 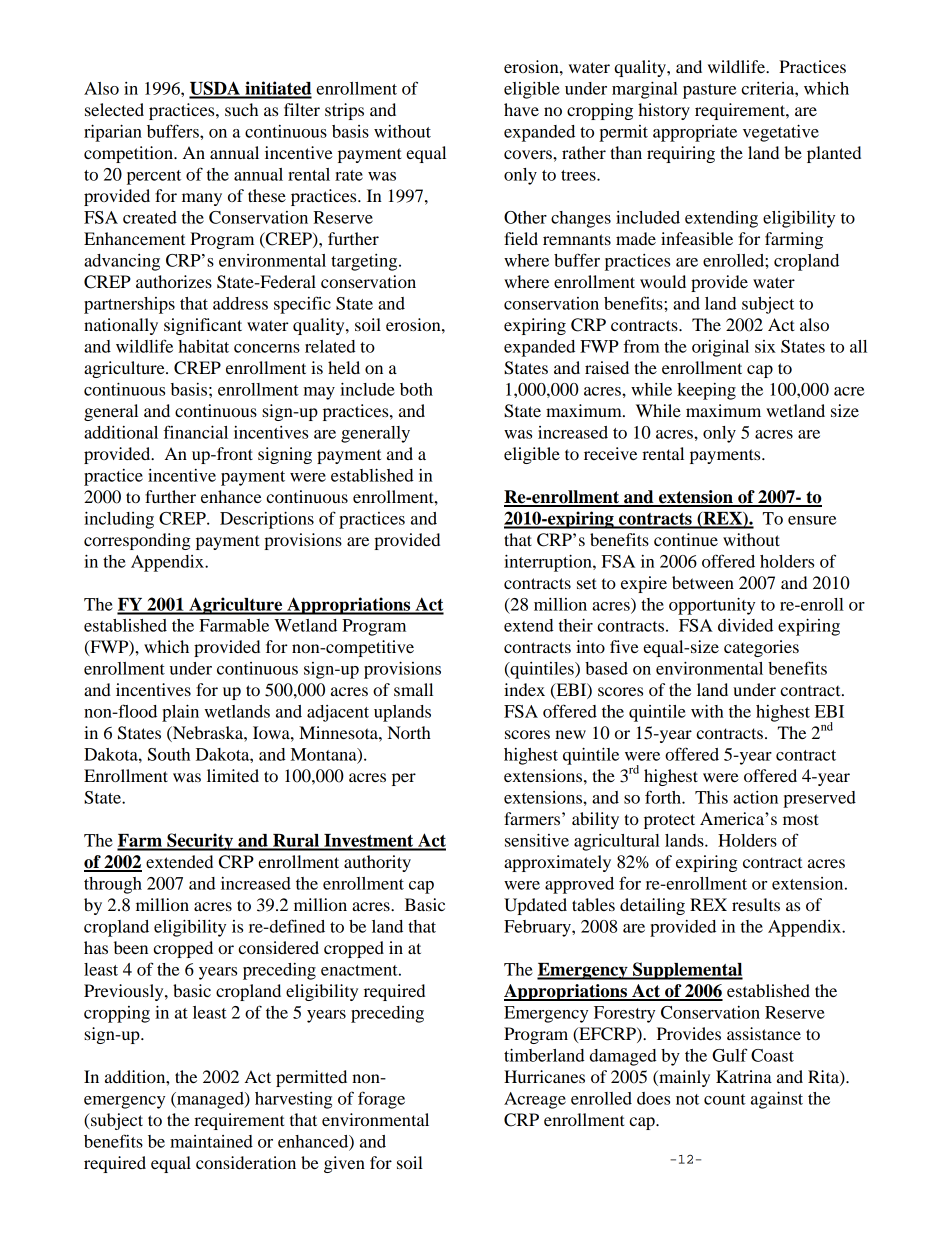 What do you see at coordinates (535, 906) in the document?
I see `Updated` at bounding box center [535, 906].
